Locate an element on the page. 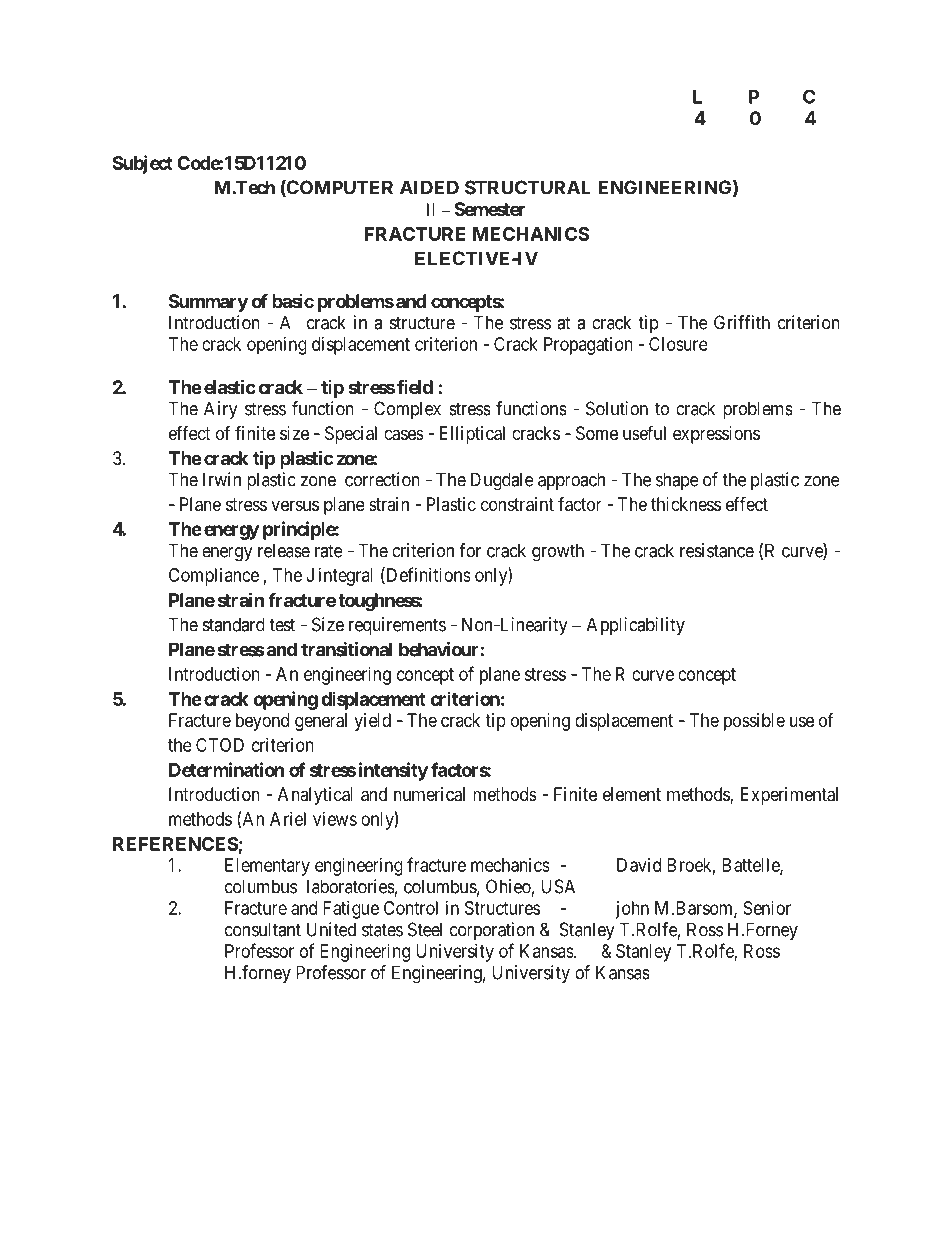 The image size is (952, 1233). Airy is located at coordinates (221, 410).
